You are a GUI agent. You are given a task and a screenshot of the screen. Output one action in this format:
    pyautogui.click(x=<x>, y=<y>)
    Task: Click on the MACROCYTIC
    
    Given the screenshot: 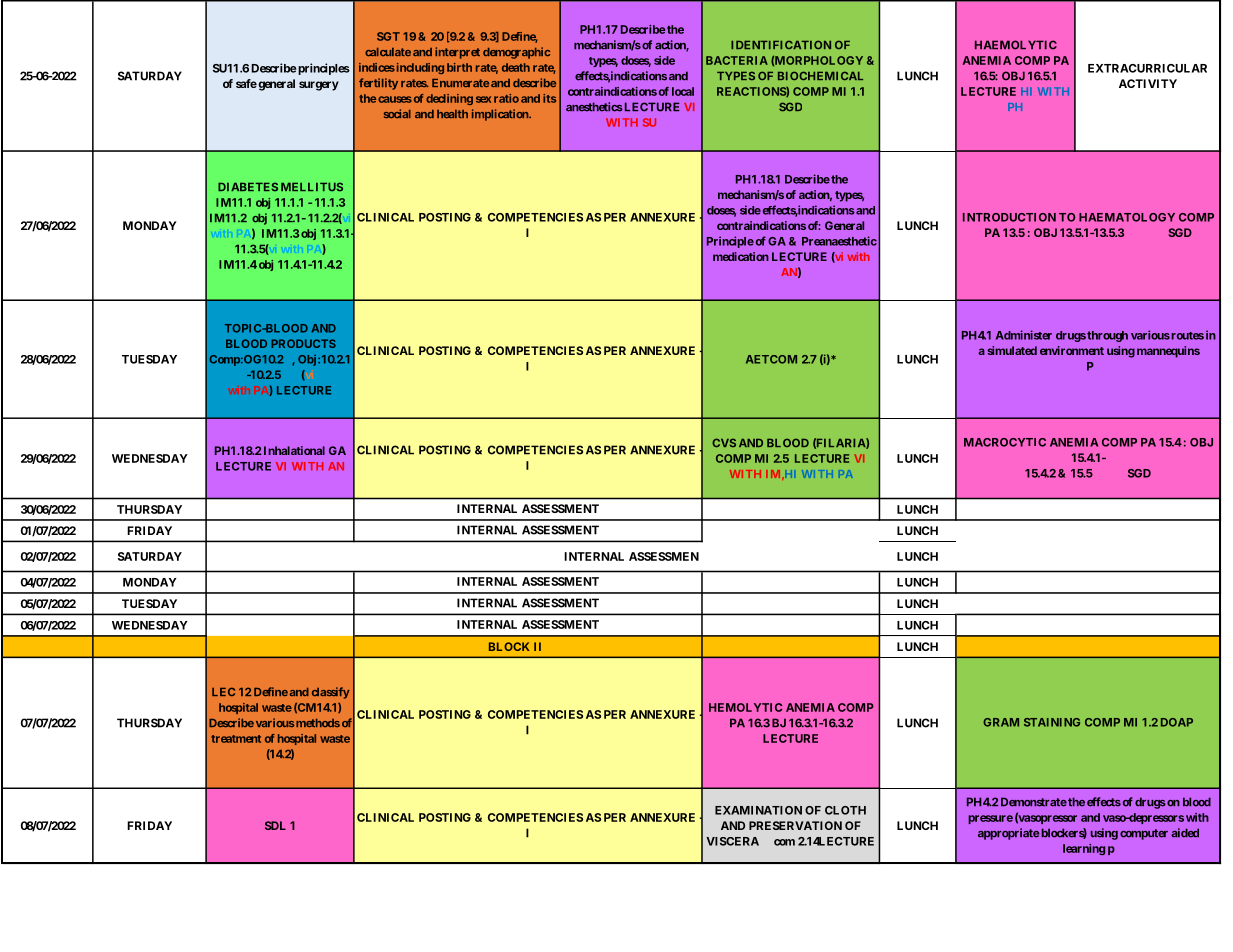 What is the action you would take?
    pyautogui.click(x=1005, y=442)
